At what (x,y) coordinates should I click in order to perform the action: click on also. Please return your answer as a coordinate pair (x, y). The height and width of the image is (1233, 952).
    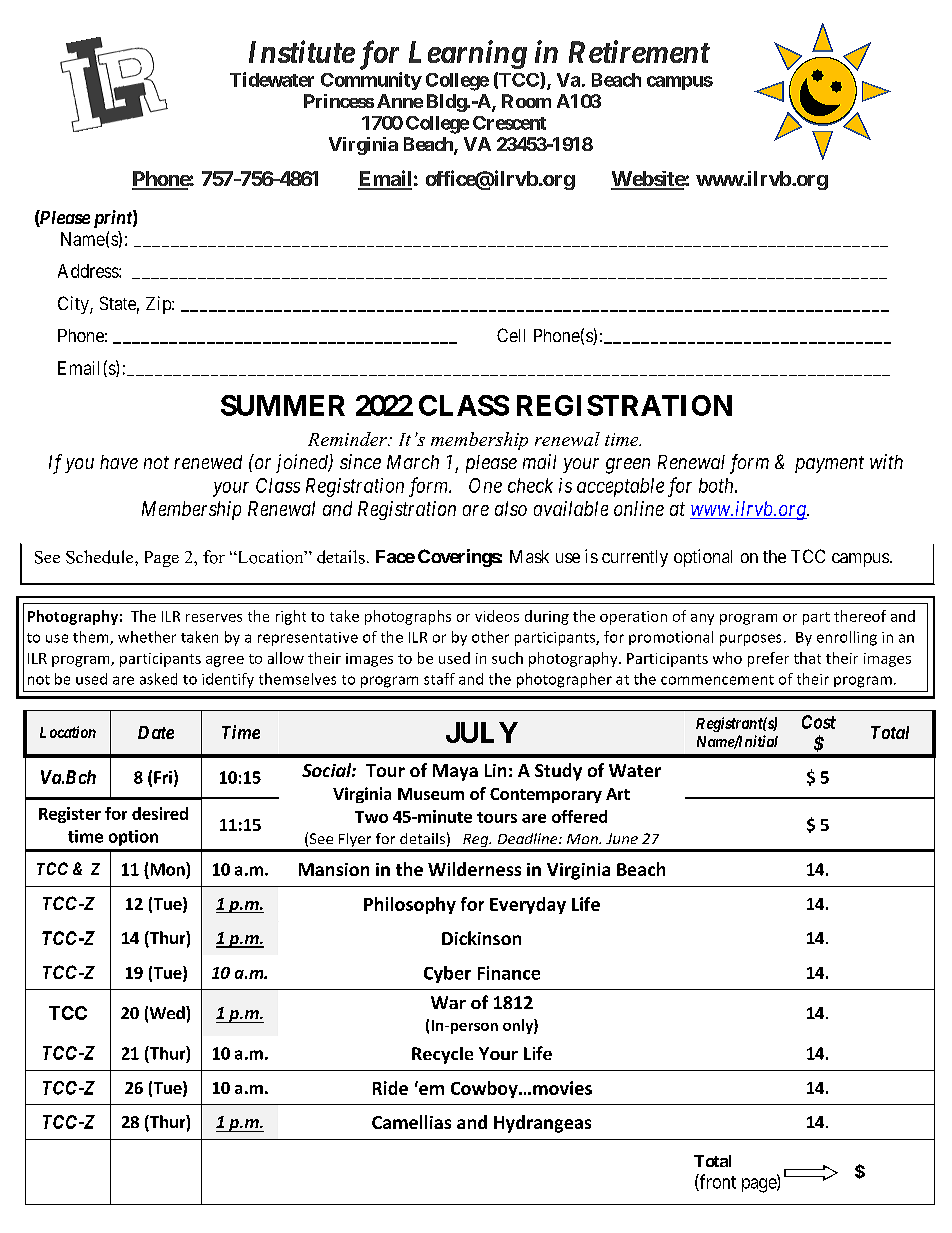
    Looking at the image, I should click on (511, 508).
